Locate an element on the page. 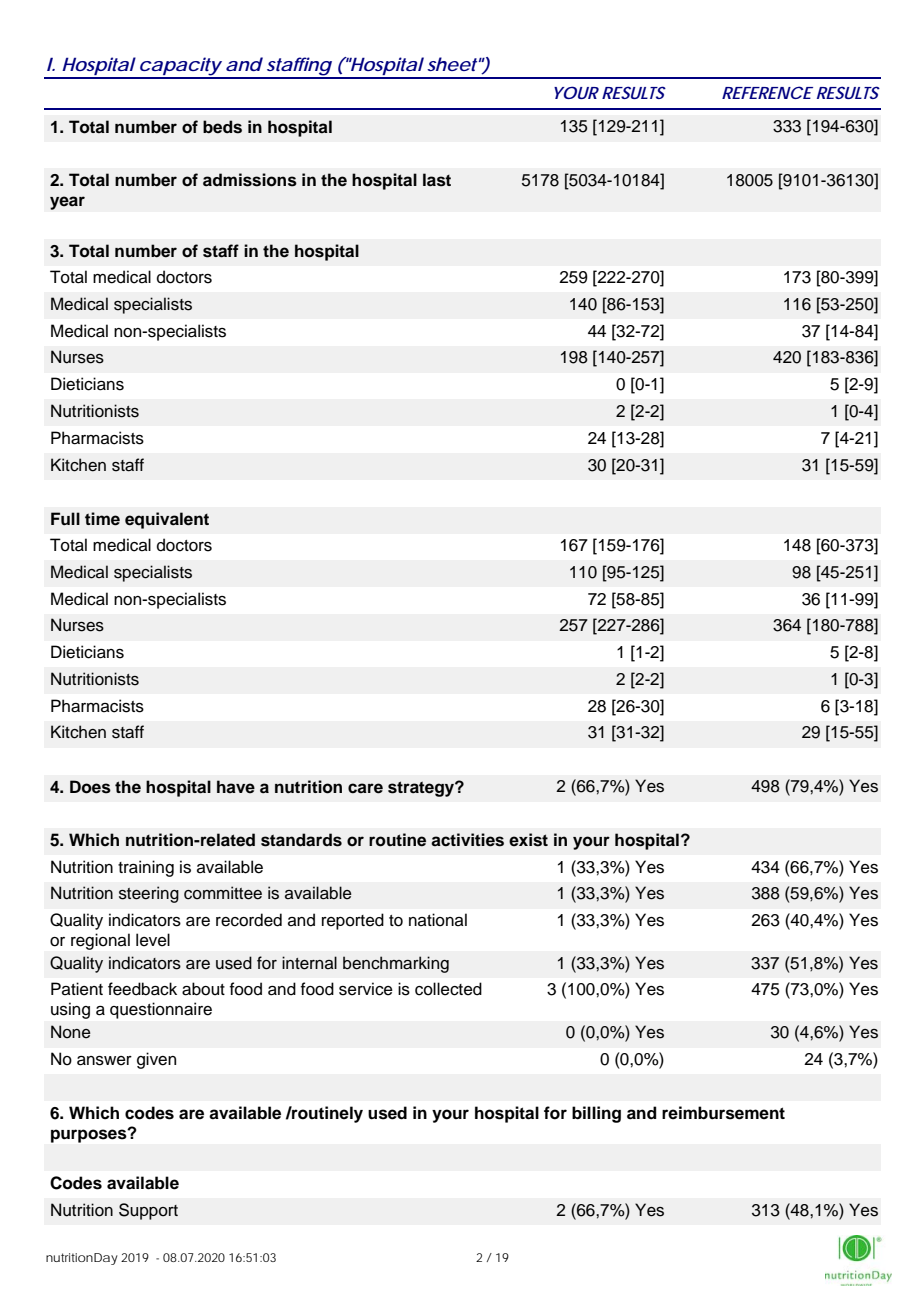 This document has height=1308, width=924. Support is located at coordinates (148, 1211).
